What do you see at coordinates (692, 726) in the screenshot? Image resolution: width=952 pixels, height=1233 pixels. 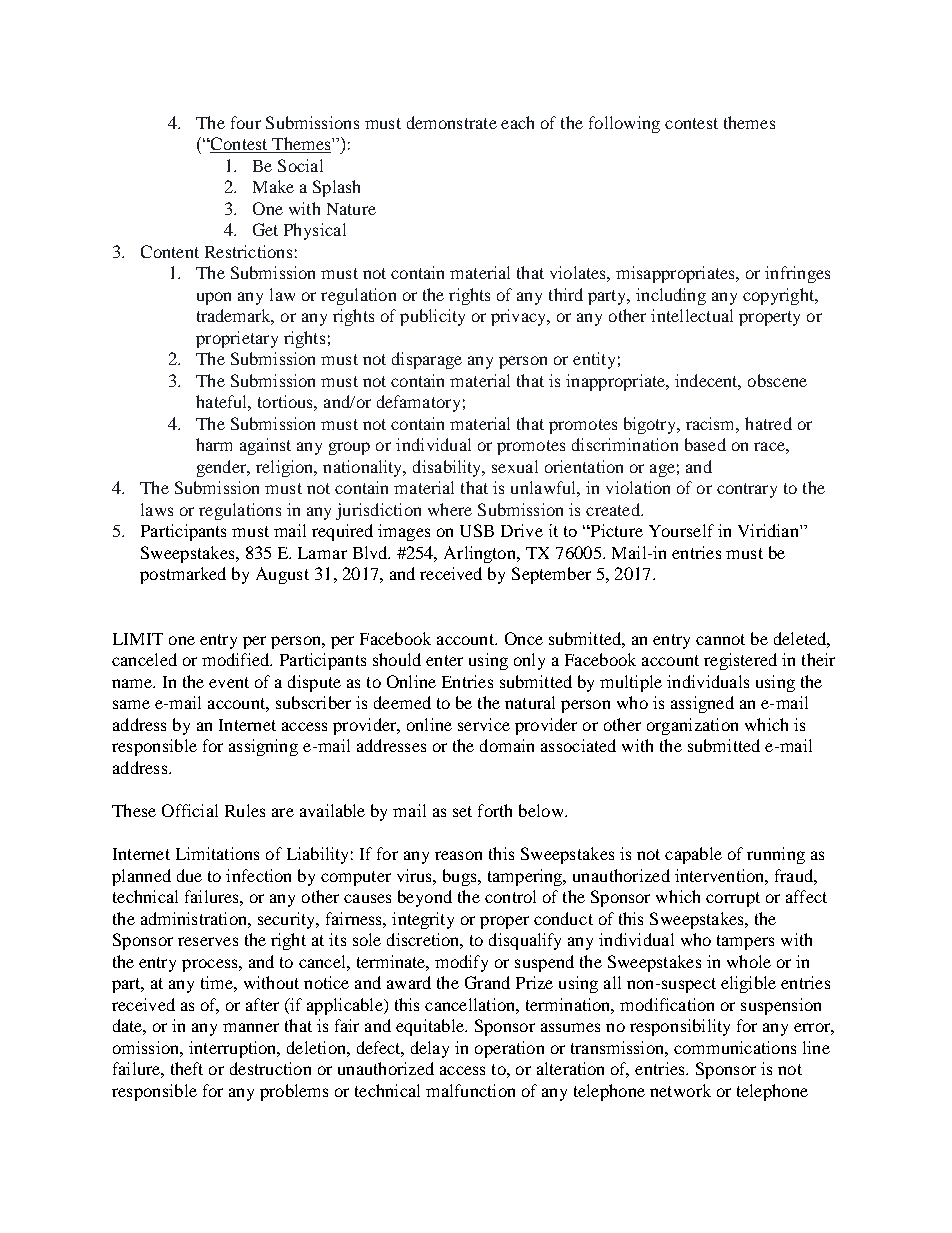 I see `organization` at bounding box center [692, 726].
